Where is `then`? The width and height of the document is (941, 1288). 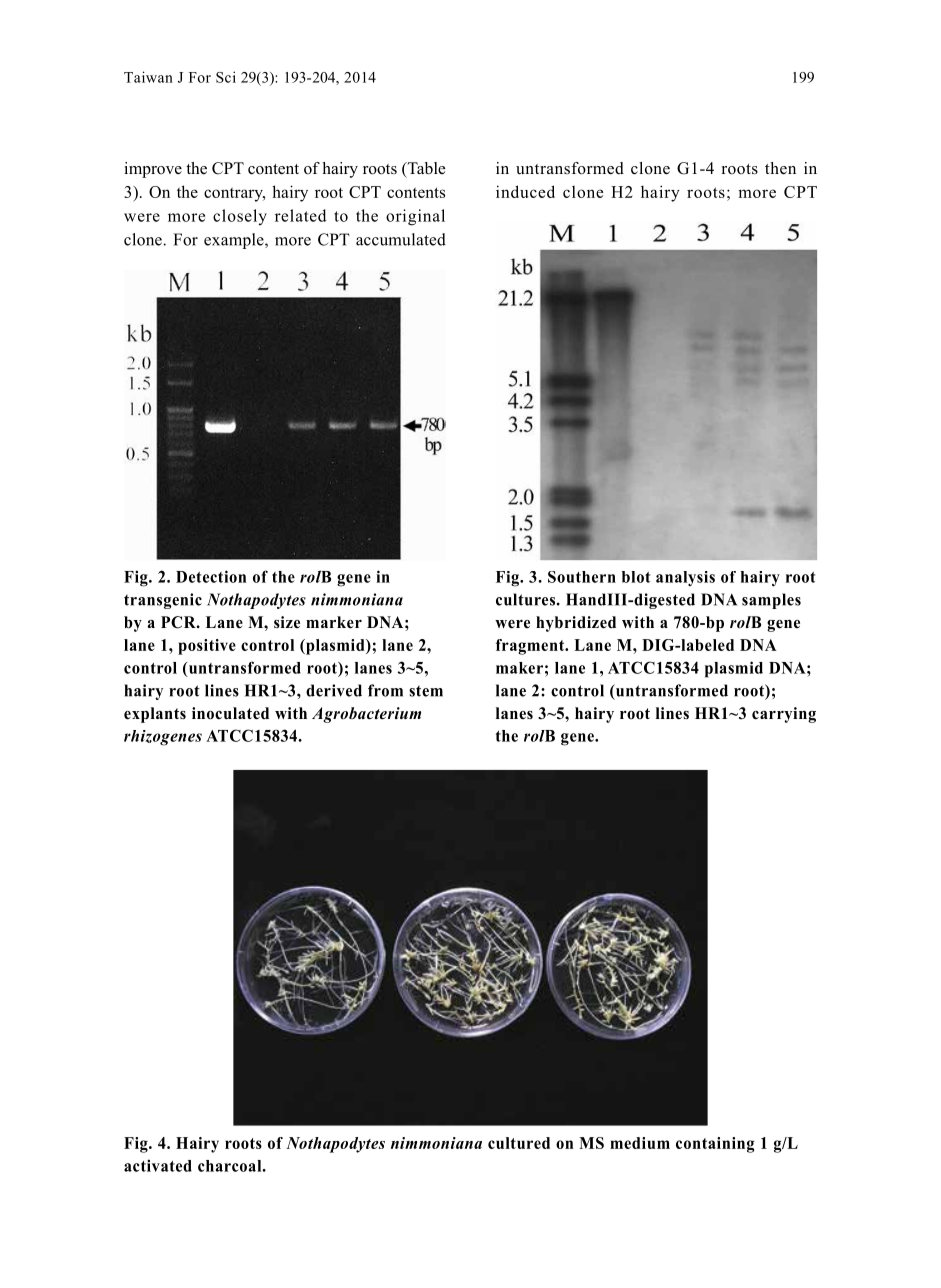 then is located at coordinates (780, 168).
